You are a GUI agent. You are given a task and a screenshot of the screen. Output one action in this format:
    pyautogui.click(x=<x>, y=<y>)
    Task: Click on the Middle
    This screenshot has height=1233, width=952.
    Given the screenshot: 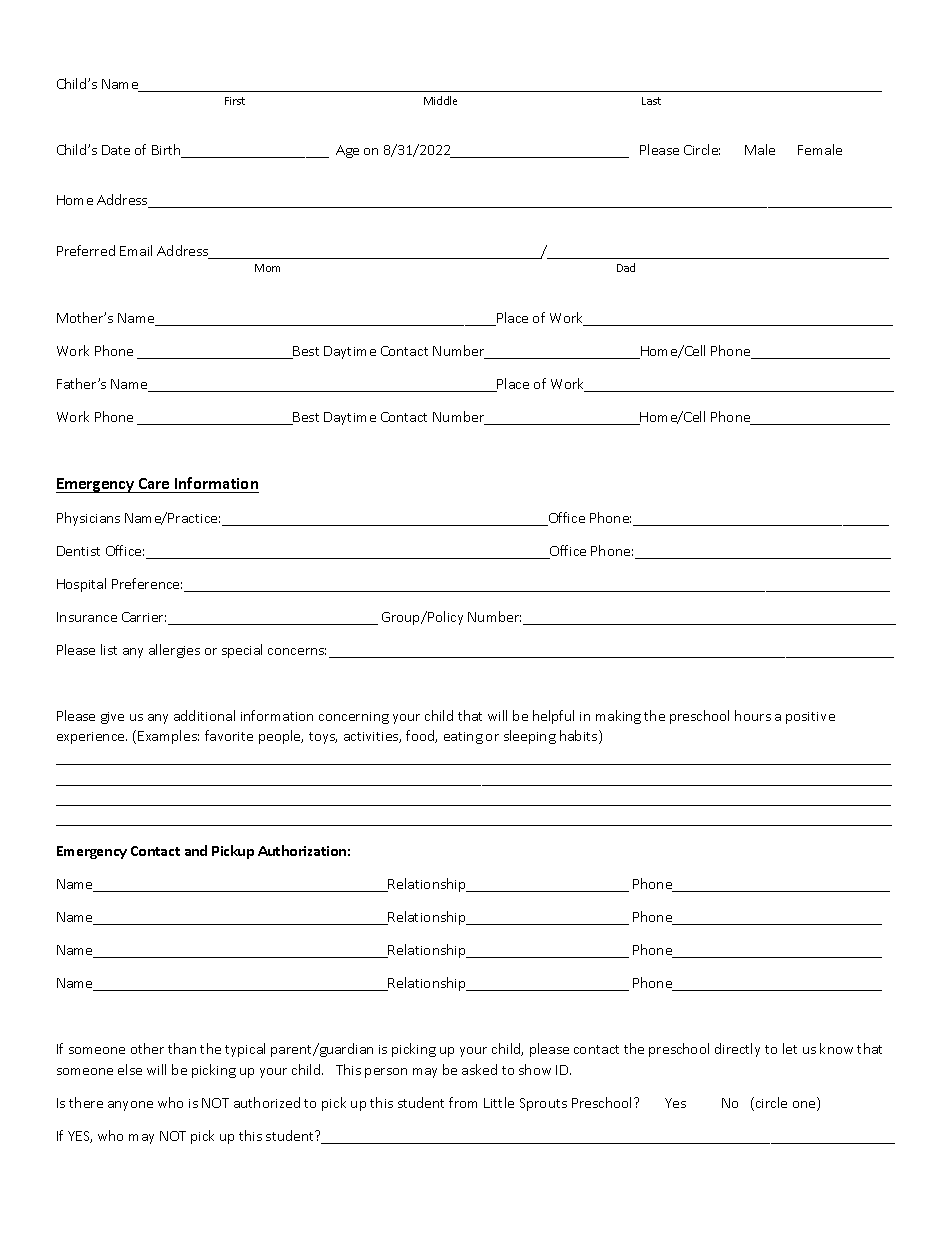 What is the action you would take?
    pyautogui.click(x=440, y=100)
